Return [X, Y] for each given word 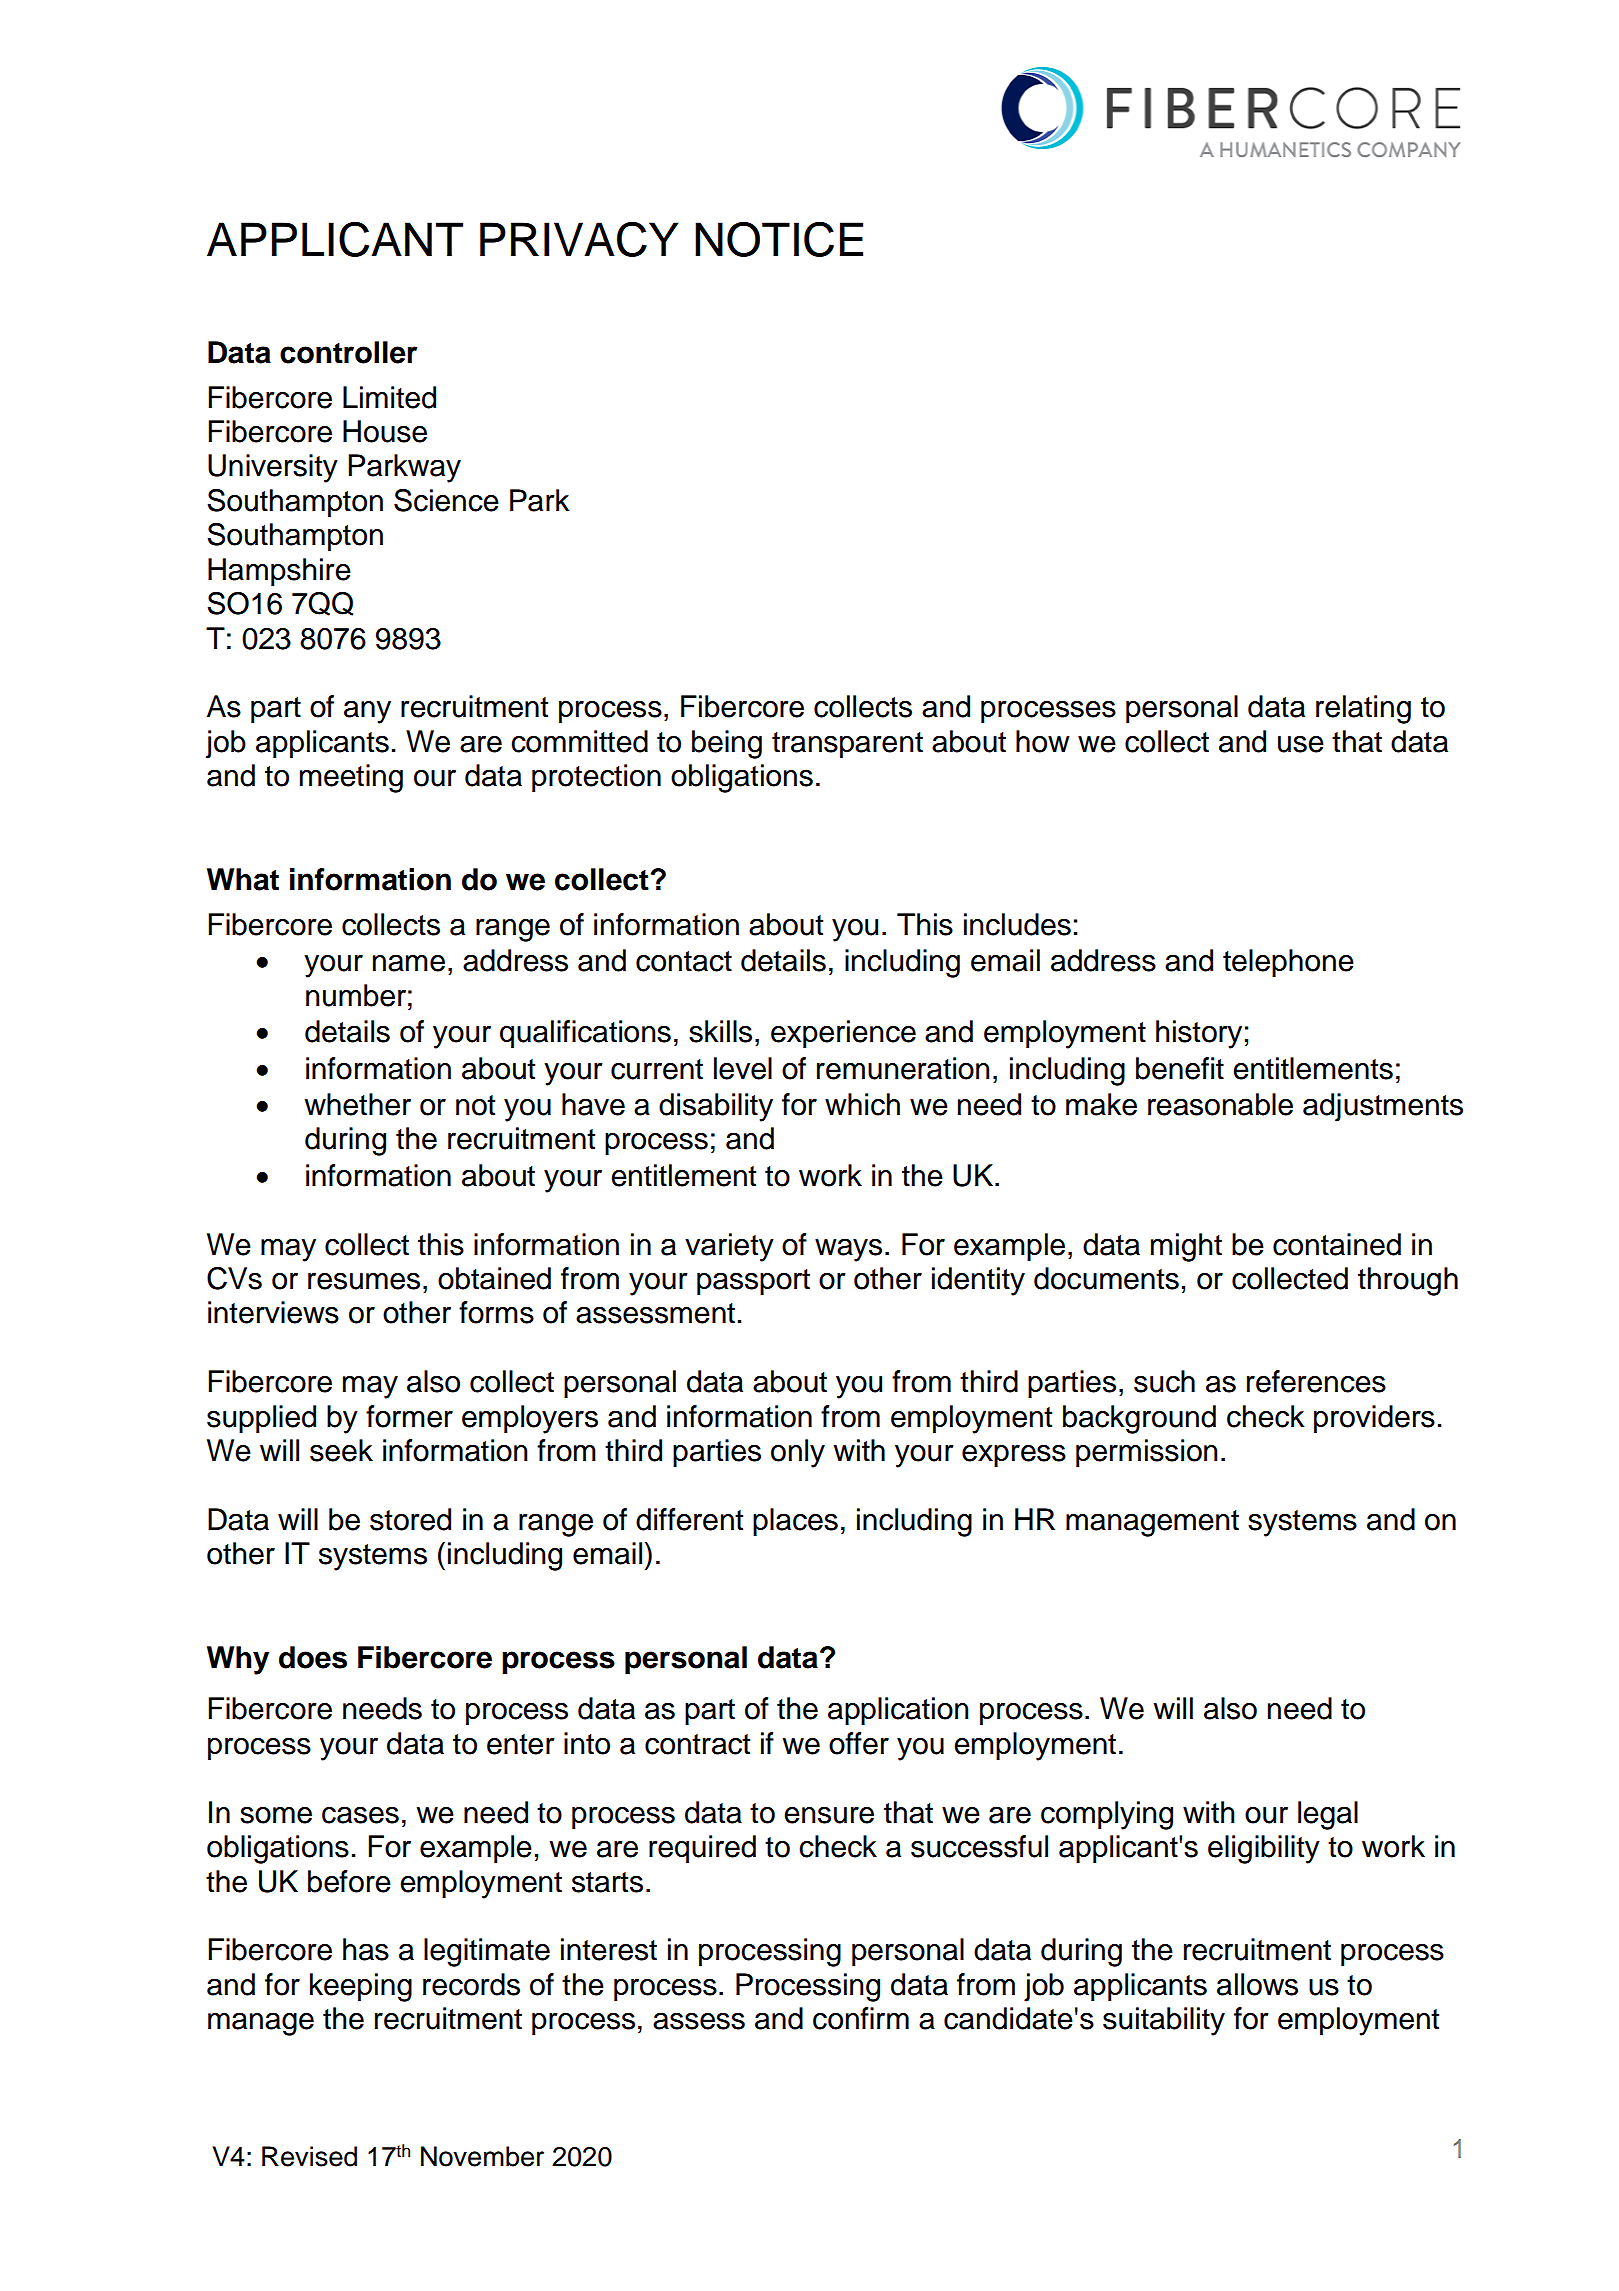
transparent [847, 745]
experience [843, 1034]
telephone [1288, 963]
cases [360, 1815]
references [1316, 1381]
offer [859, 1743]
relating [1363, 709]
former [409, 1416]
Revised [309, 2156]
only [798, 1453]
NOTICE [779, 239]
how [1043, 741]
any [367, 712]
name [409, 963]
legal [1328, 1815]
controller [348, 352]
